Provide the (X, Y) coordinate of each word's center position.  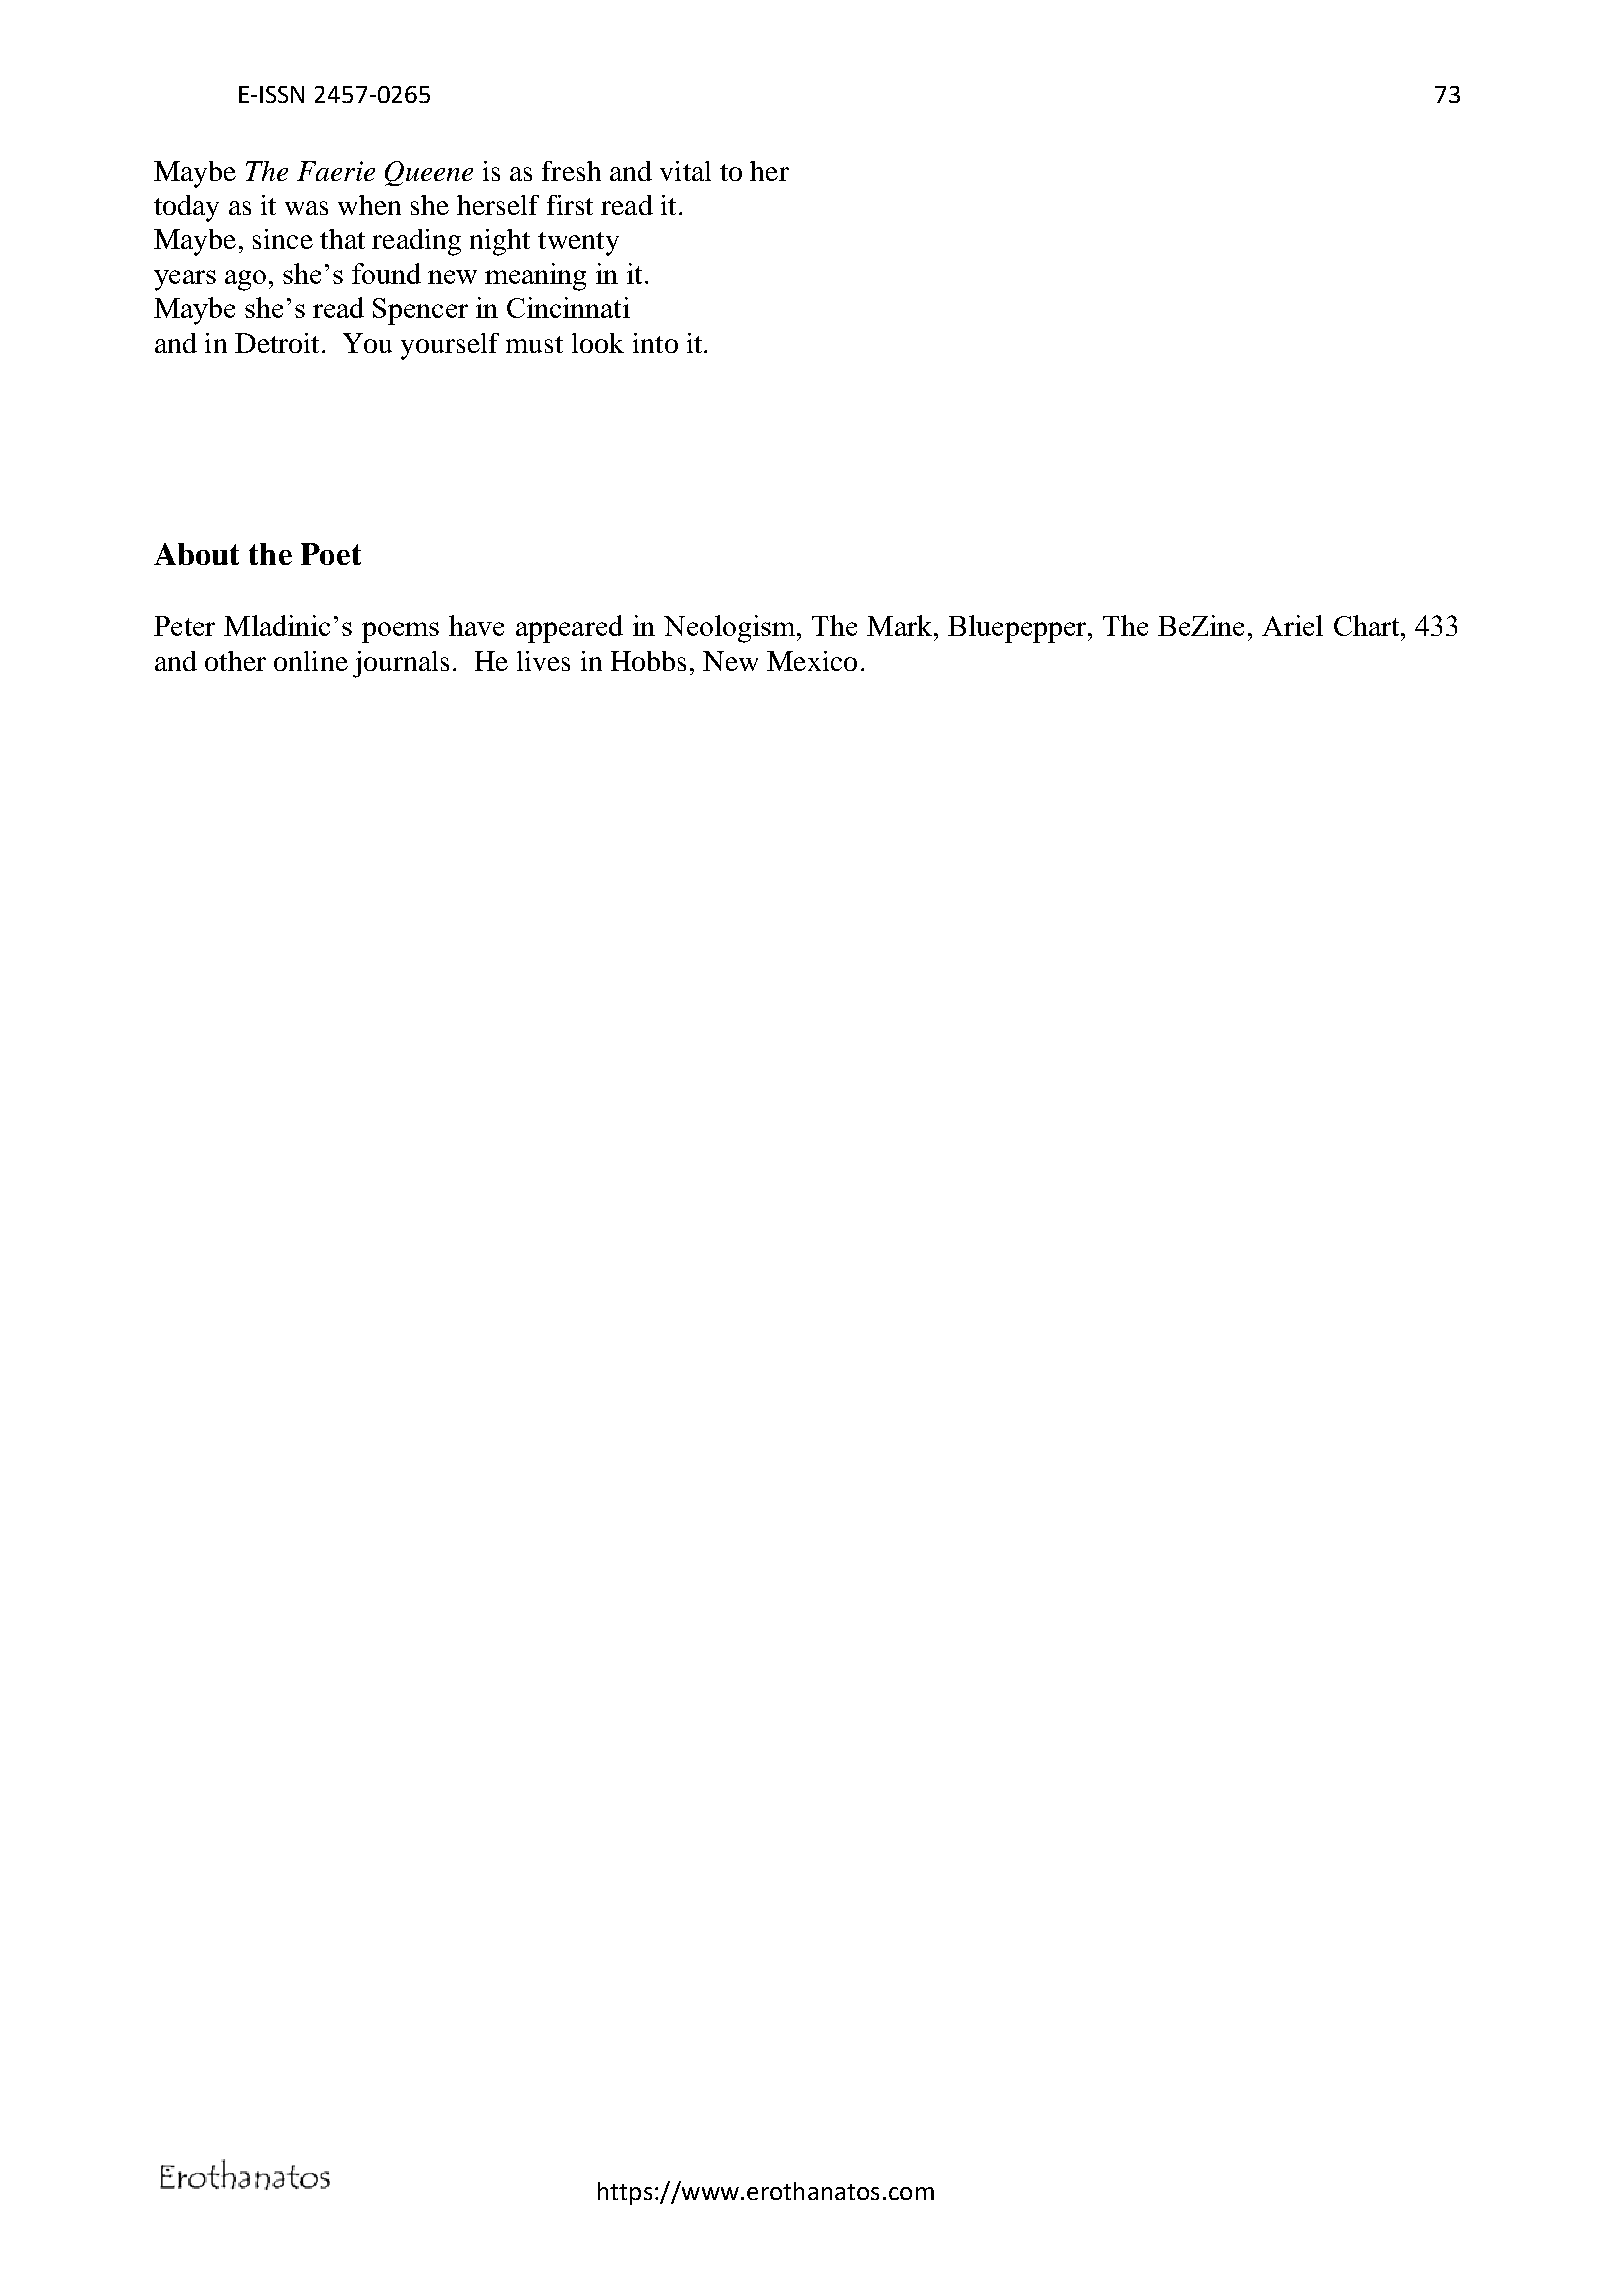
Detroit (277, 343)
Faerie (336, 171)
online (311, 661)
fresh (571, 171)
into (655, 343)
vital (685, 171)
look (598, 343)
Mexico (812, 661)
